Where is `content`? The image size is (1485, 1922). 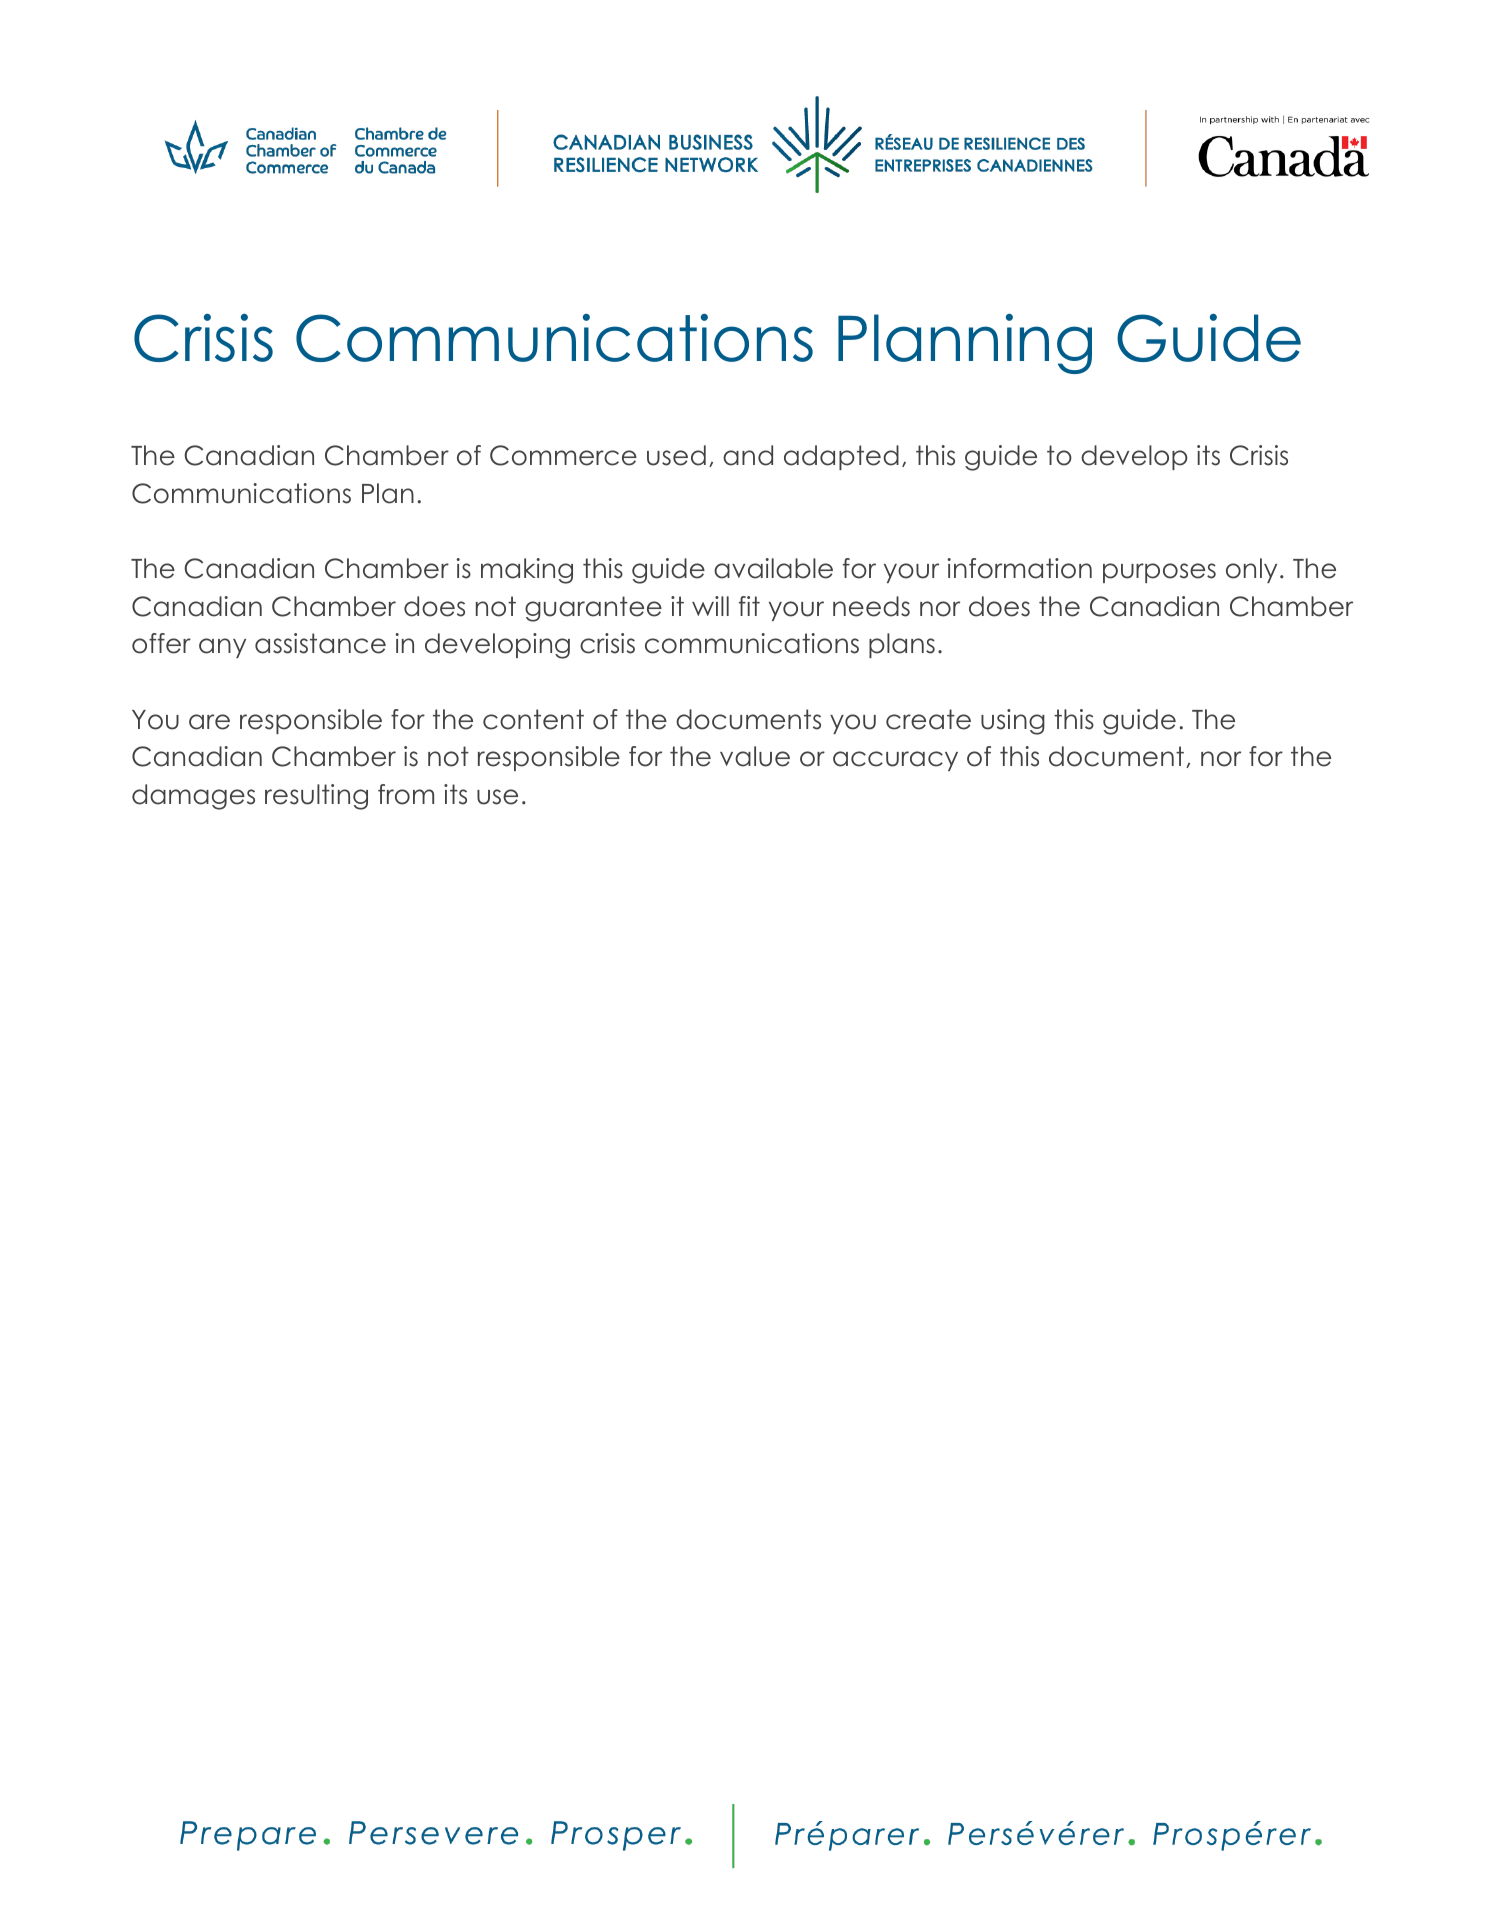 content is located at coordinates (533, 719).
